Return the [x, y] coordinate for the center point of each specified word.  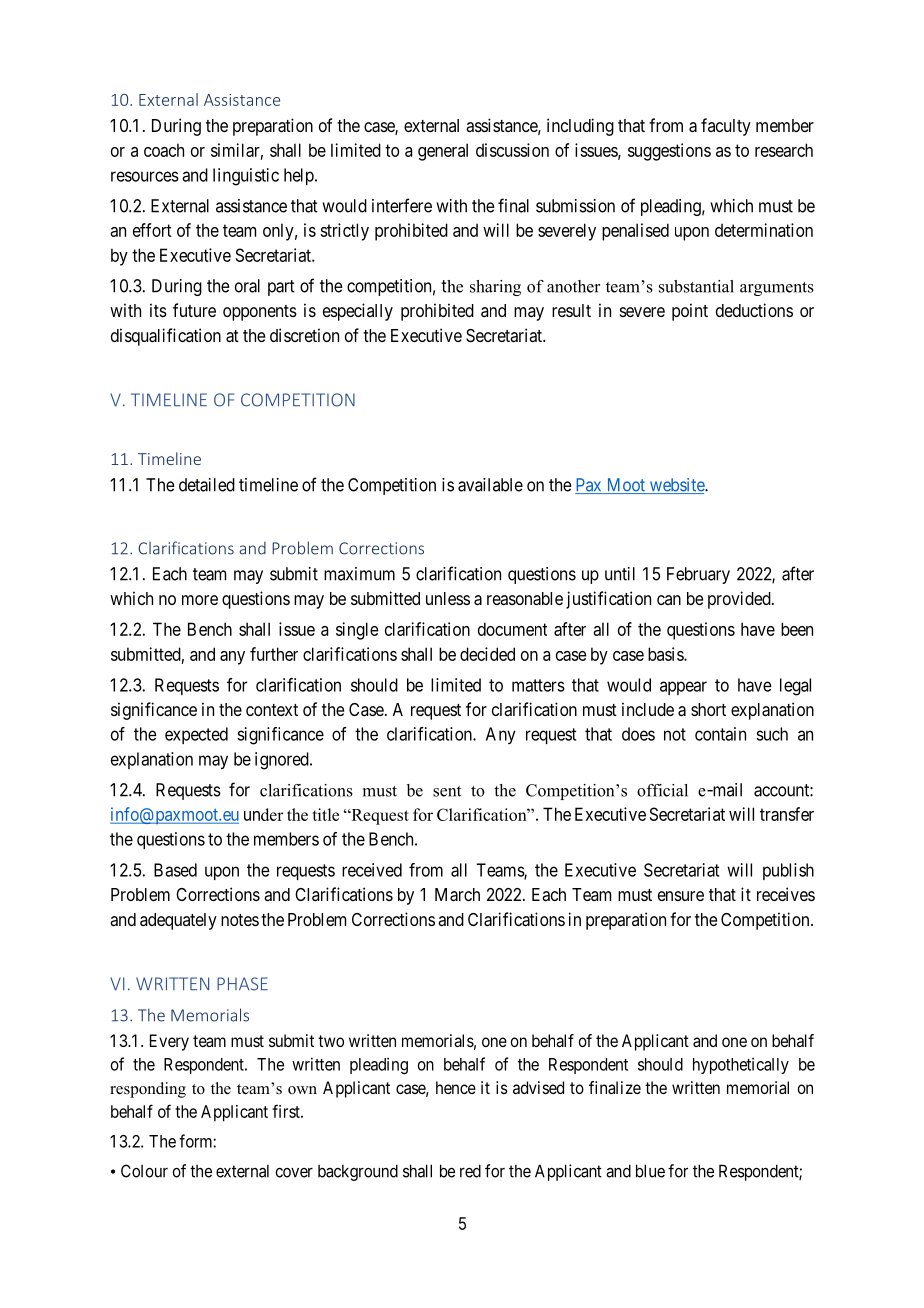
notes [240, 920]
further [274, 654]
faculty [726, 127]
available [490, 485]
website [677, 486]
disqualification [166, 337]
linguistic [246, 177]
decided [487, 654]
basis [666, 654]
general [443, 152]
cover [294, 1173]
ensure [681, 896]
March [457, 895]
